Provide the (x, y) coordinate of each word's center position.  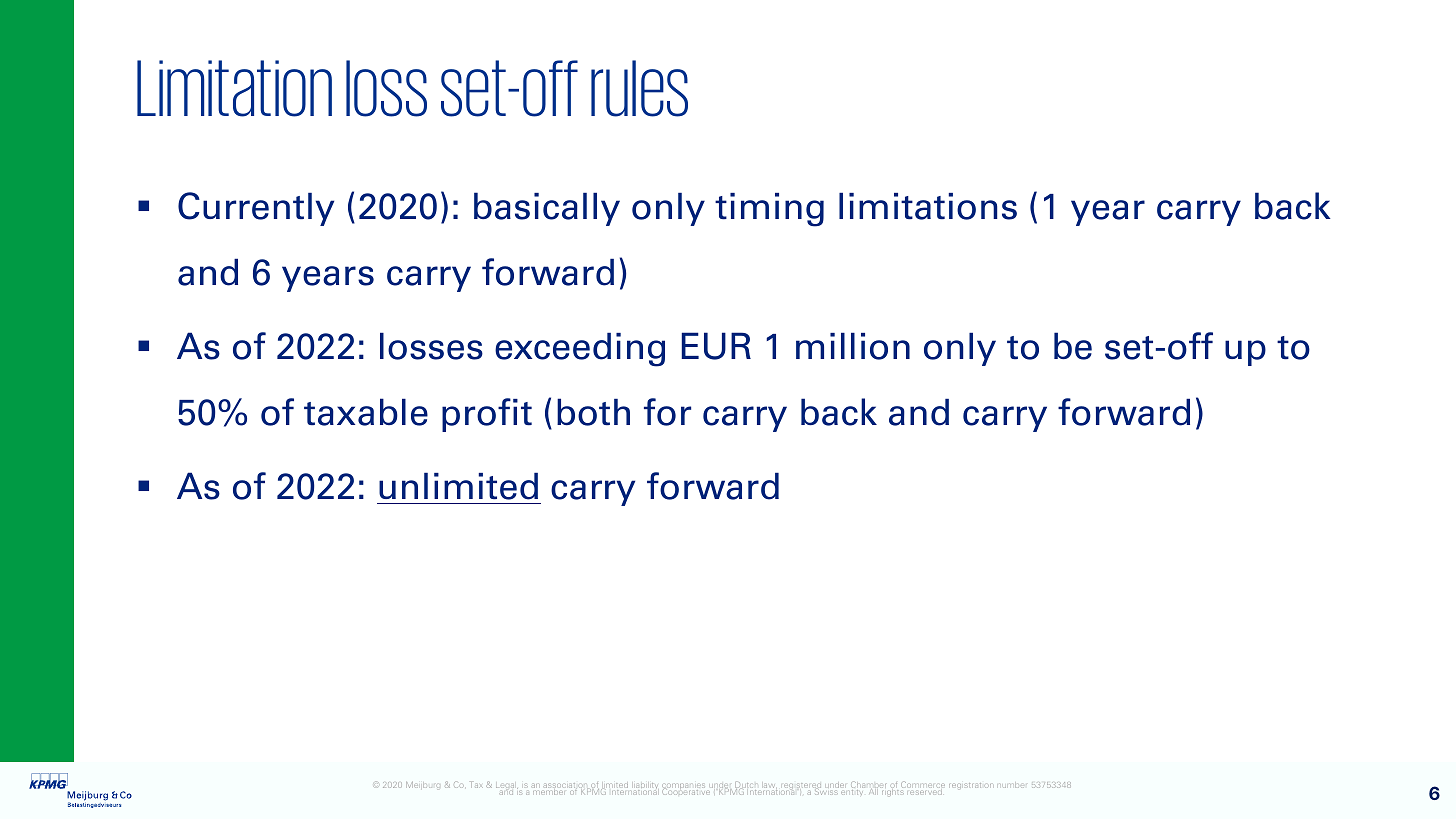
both (593, 412)
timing (769, 210)
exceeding (580, 350)
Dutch (745, 786)
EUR (716, 346)
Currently (256, 209)
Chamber (868, 786)
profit (487, 415)
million (853, 346)
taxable (366, 412)
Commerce (923, 784)
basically (547, 209)
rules (639, 88)
